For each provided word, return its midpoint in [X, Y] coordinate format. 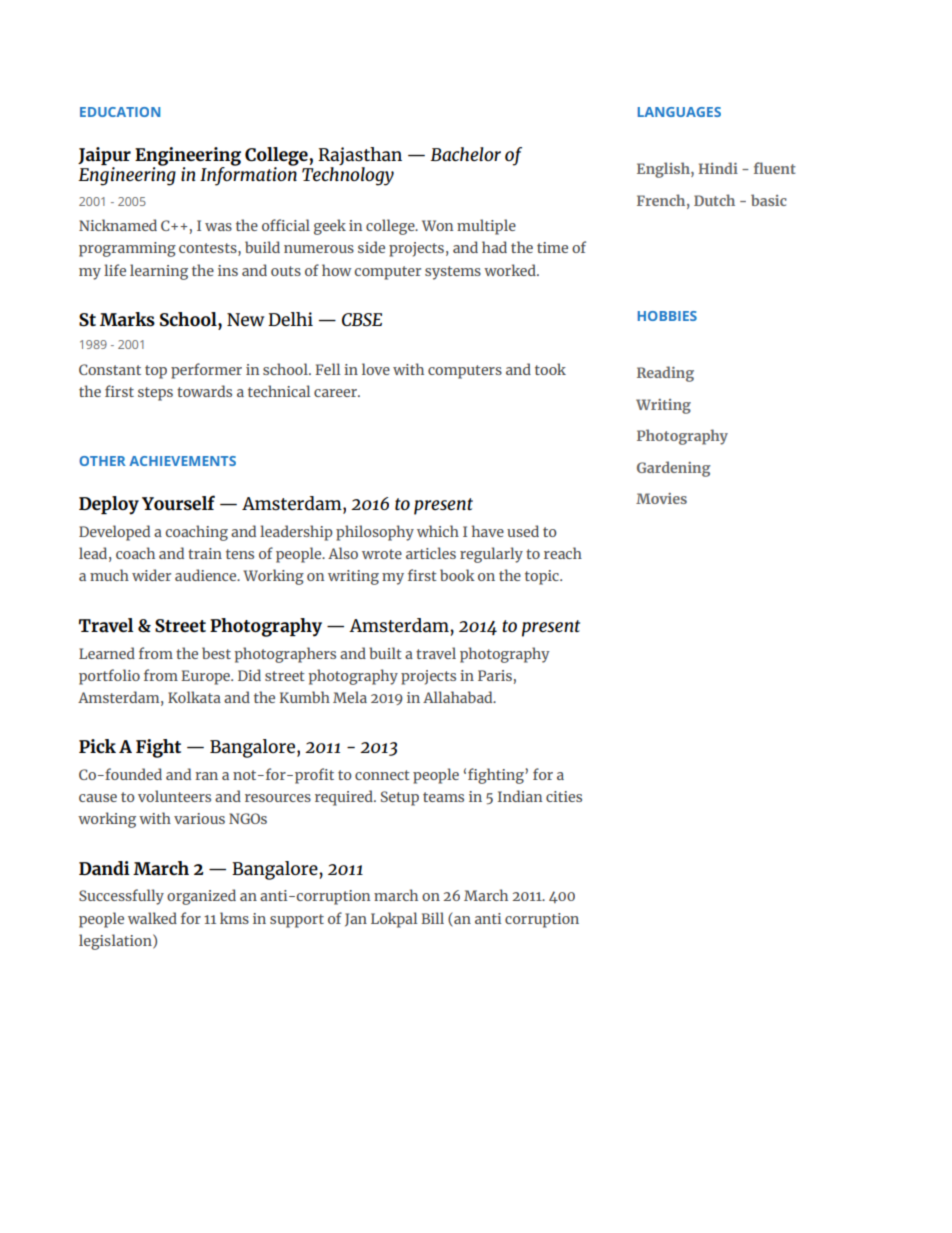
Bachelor [465, 154]
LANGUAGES [679, 112]
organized [201, 897]
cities [564, 796]
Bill [432, 918]
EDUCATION [120, 112]
